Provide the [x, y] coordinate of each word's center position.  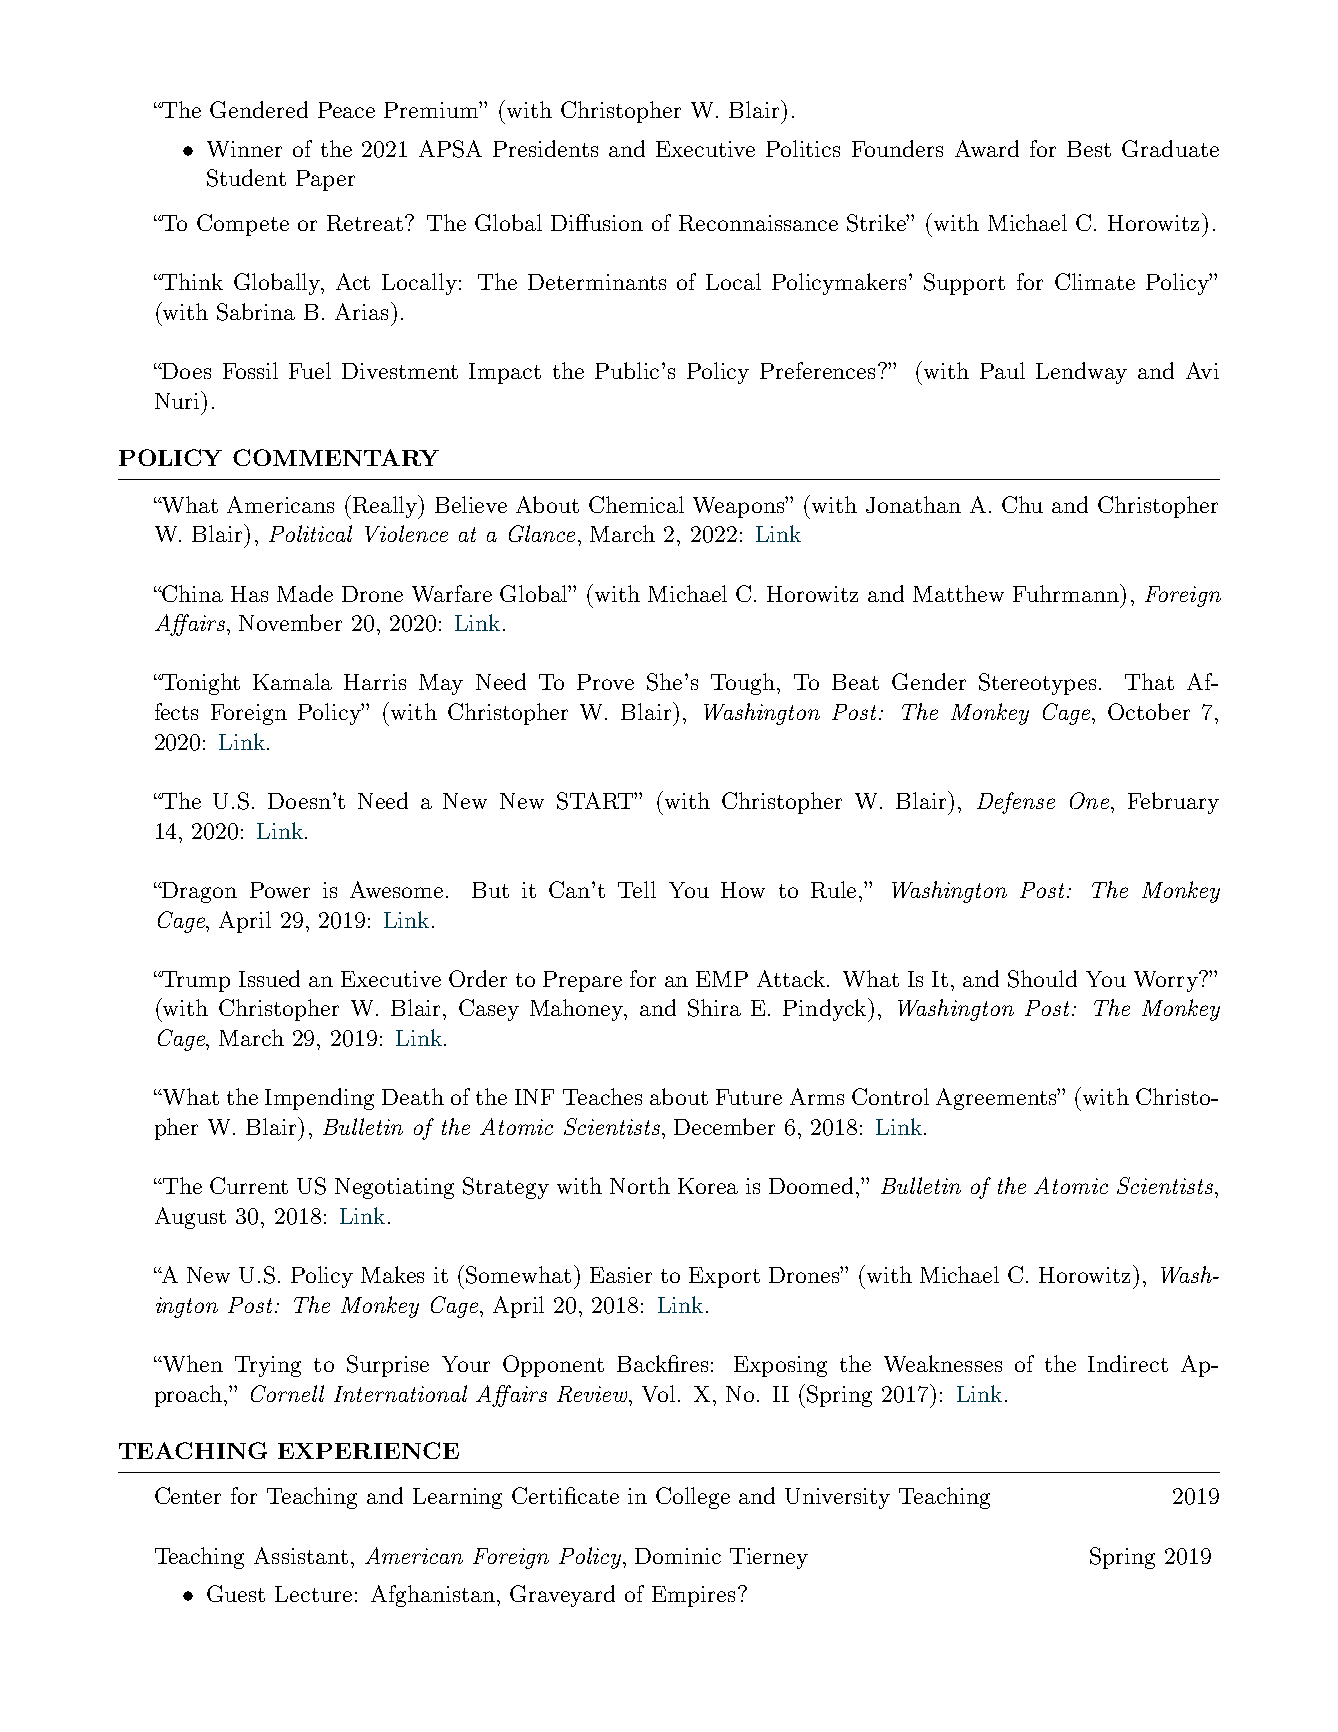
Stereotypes [1037, 684]
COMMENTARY [336, 457]
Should [1042, 979]
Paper [325, 180]
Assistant [301, 1555]
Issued [269, 978]
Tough [744, 684]
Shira [714, 1008]
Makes [392, 1274]
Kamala [292, 681]
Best [1089, 149]
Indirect [1128, 1363]
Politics [803, 148]
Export [724, 1277]
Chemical [636, 504]
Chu [1022, 504]
